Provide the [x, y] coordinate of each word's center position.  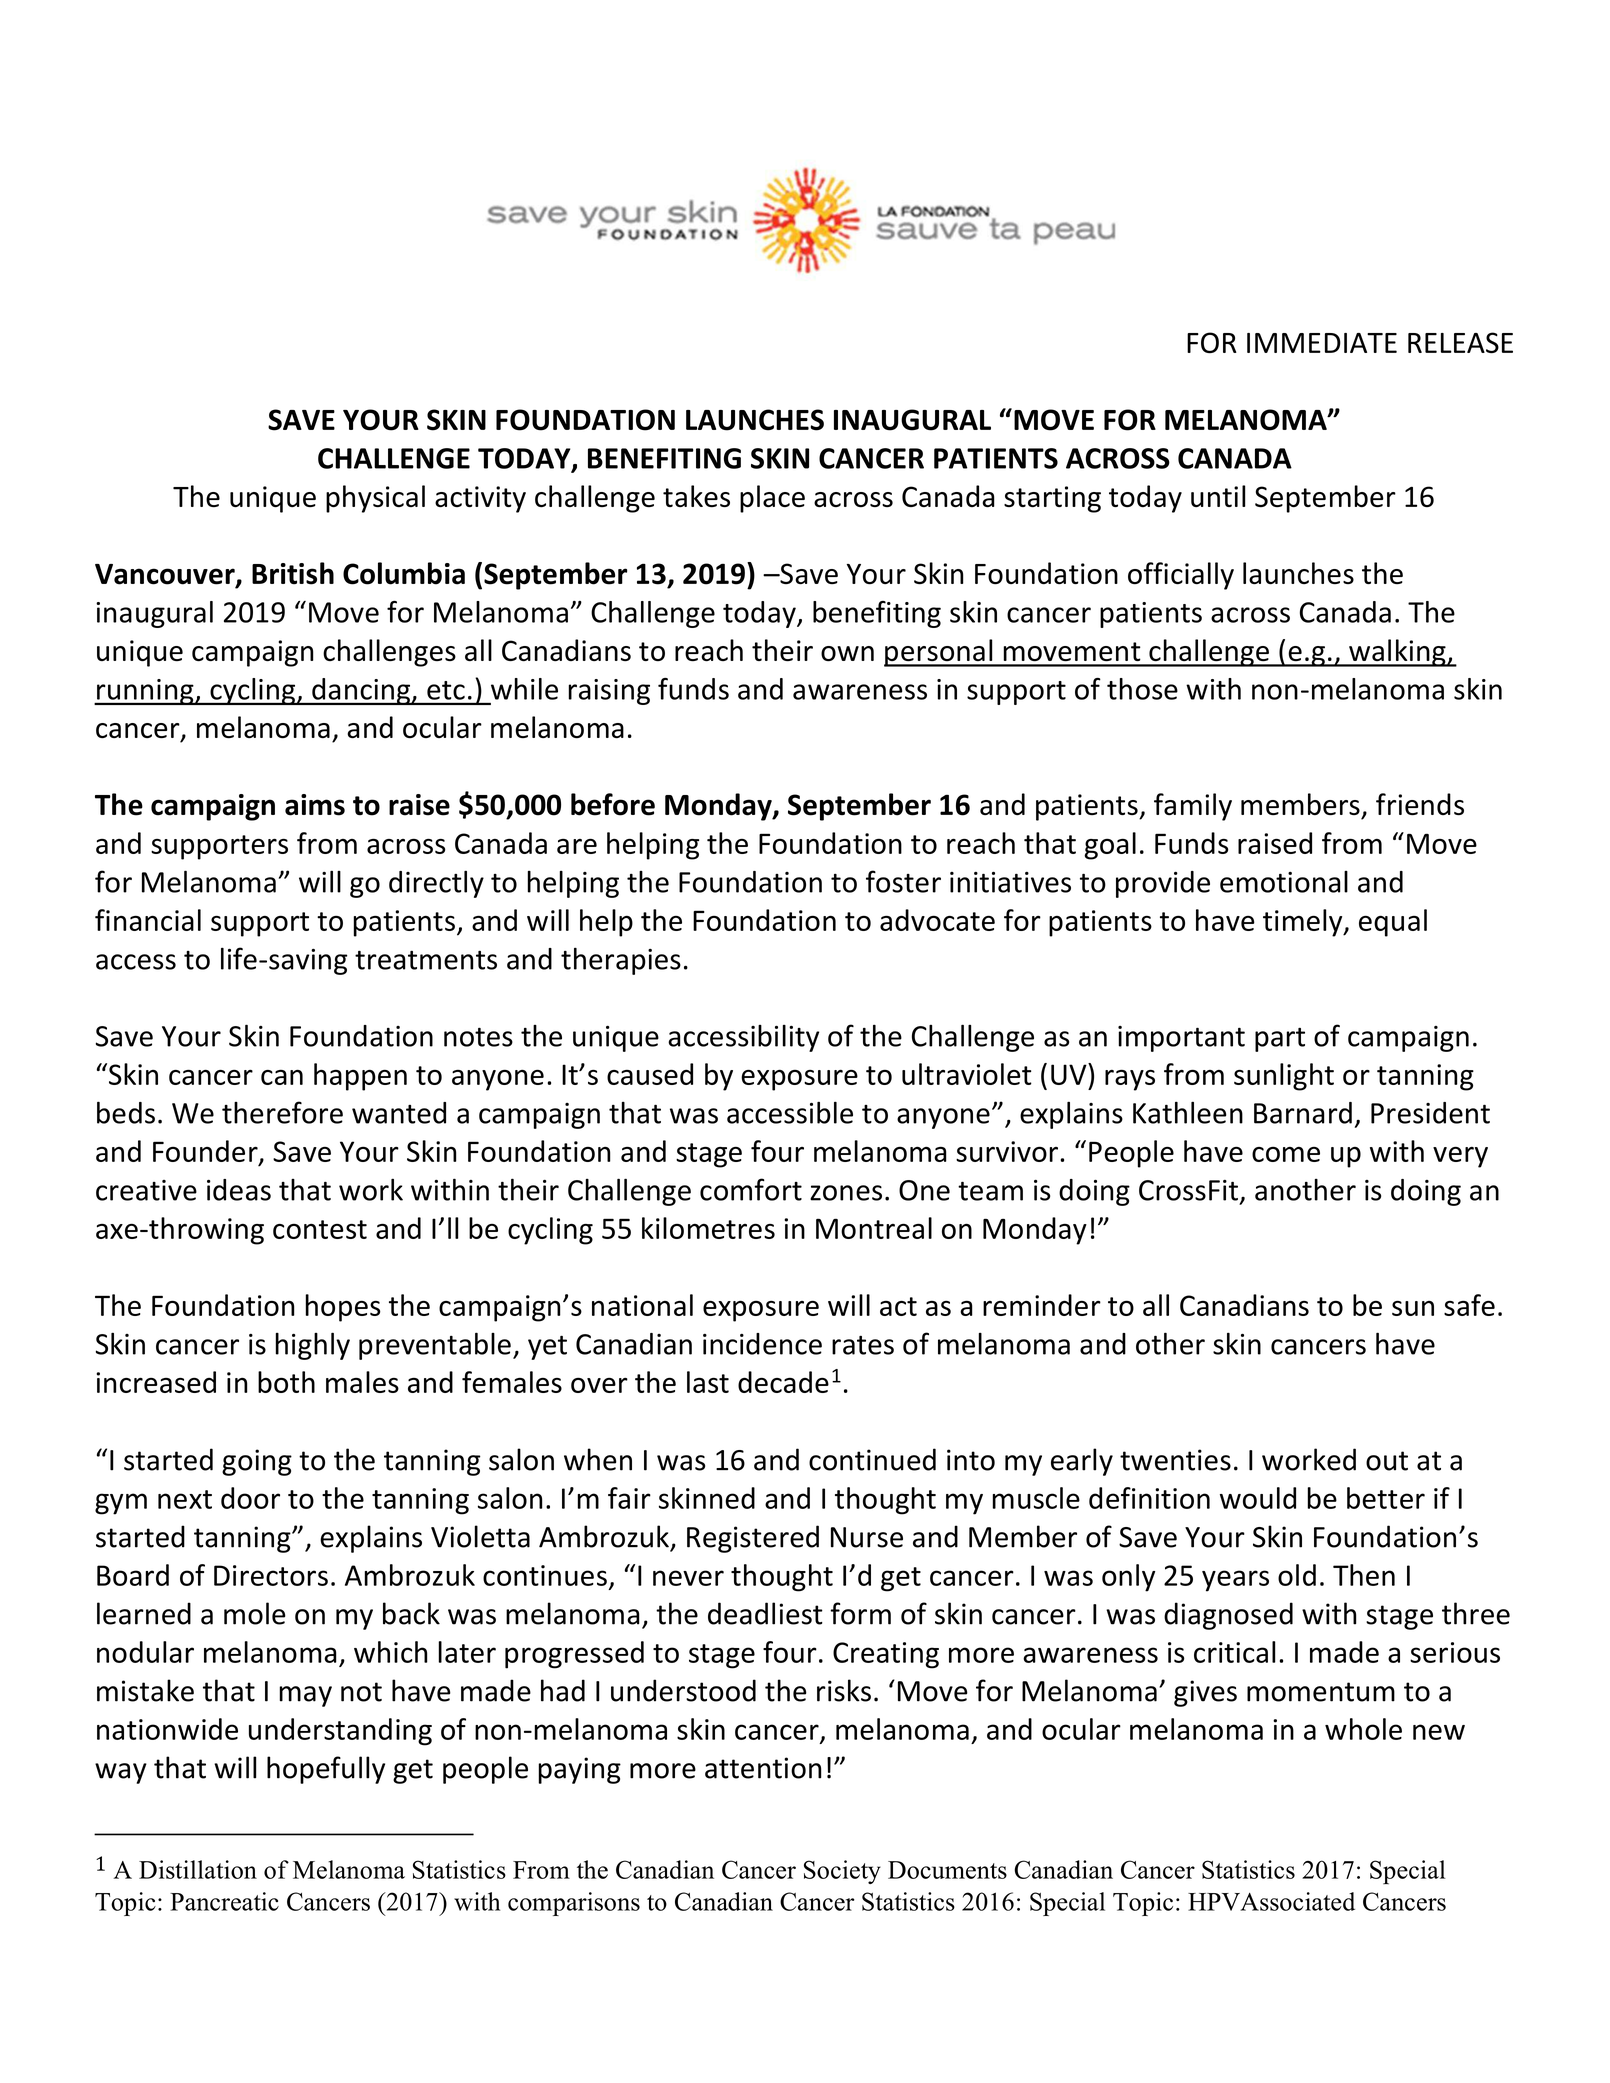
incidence [762, 1344]
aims [315, 805]
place [772, 499]
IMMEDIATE [1322, 343]
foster [903, 881]
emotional [1284, 882]
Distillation [198, 1869]
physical [375, 499]
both [286, 1382]
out [1387, 1461]
